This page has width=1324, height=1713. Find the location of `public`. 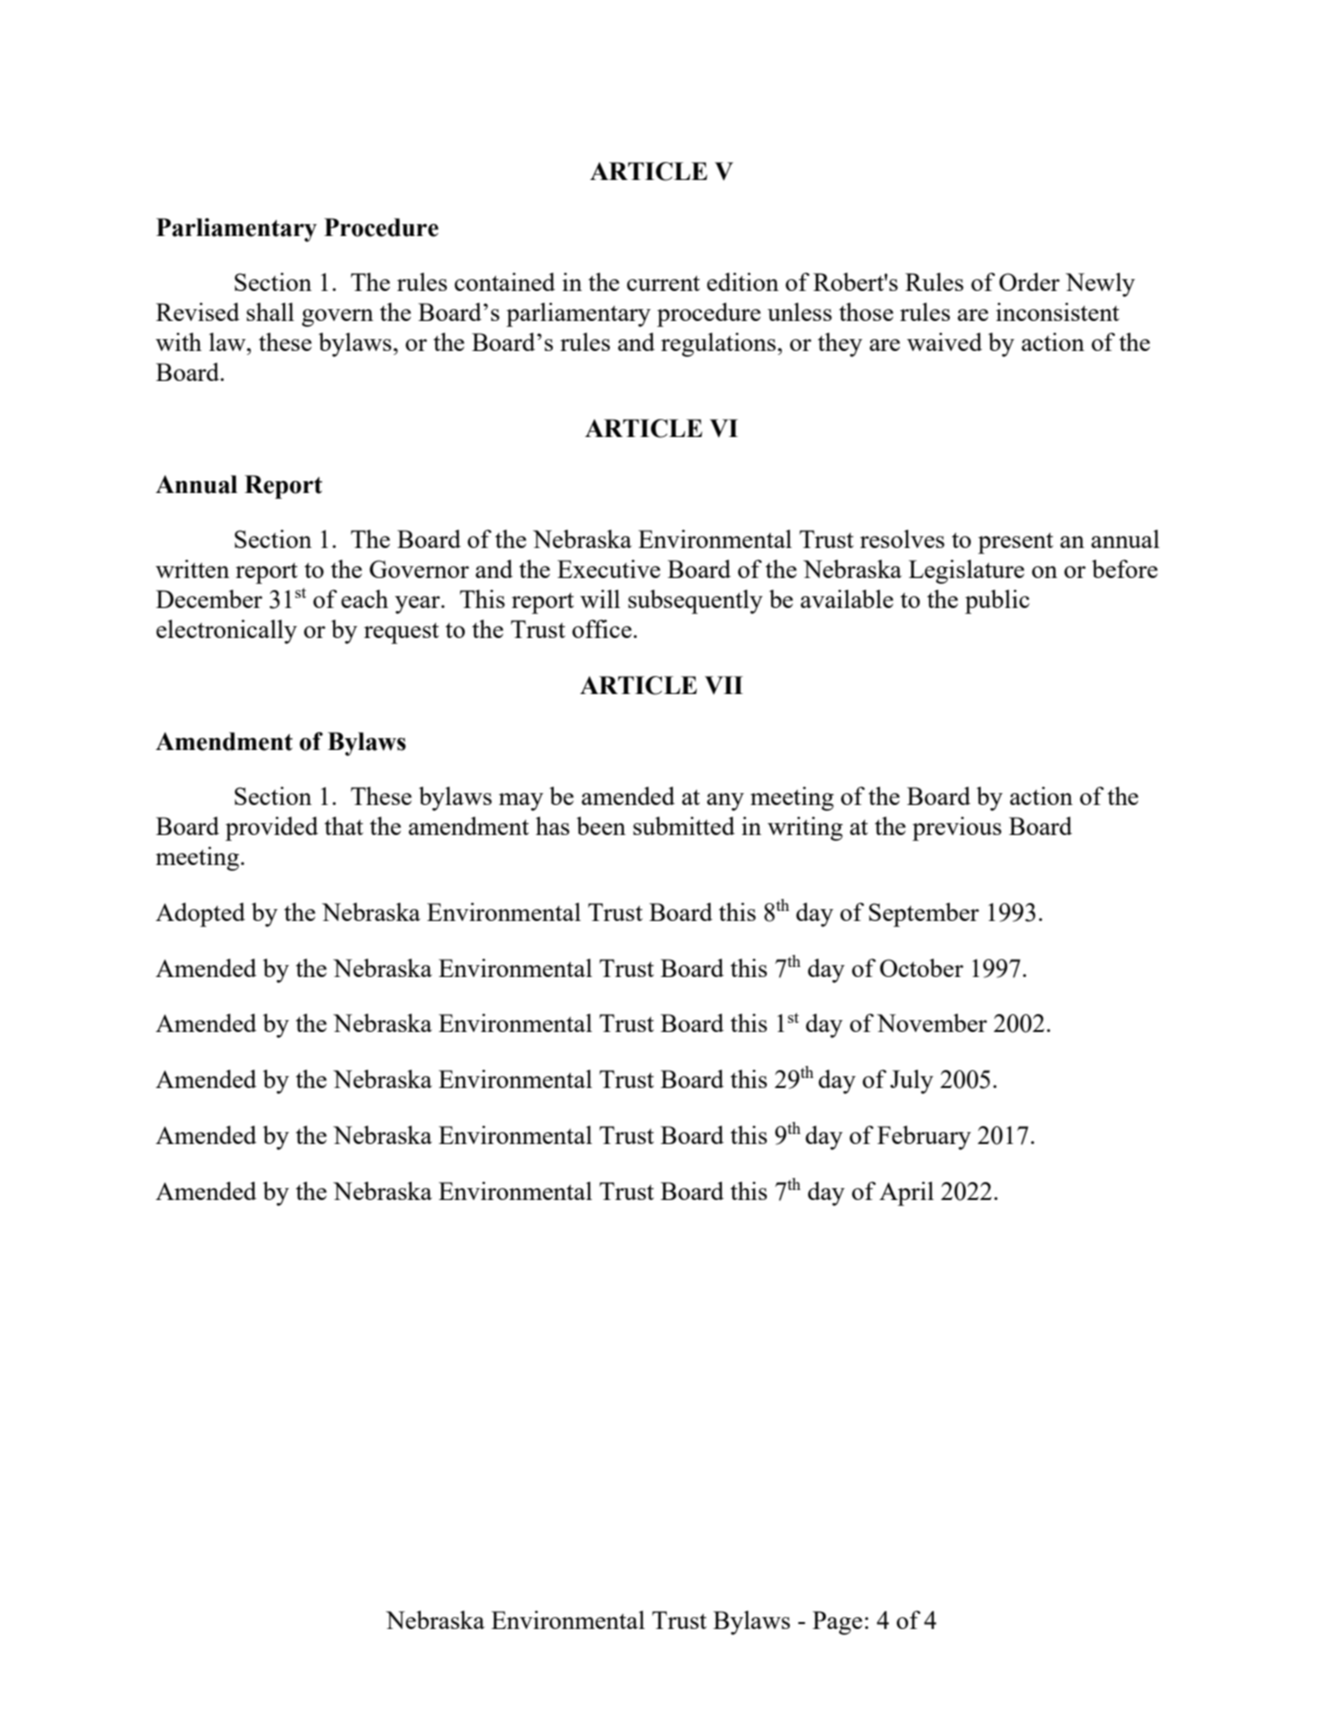

public is located at coordinates (997, 601).
